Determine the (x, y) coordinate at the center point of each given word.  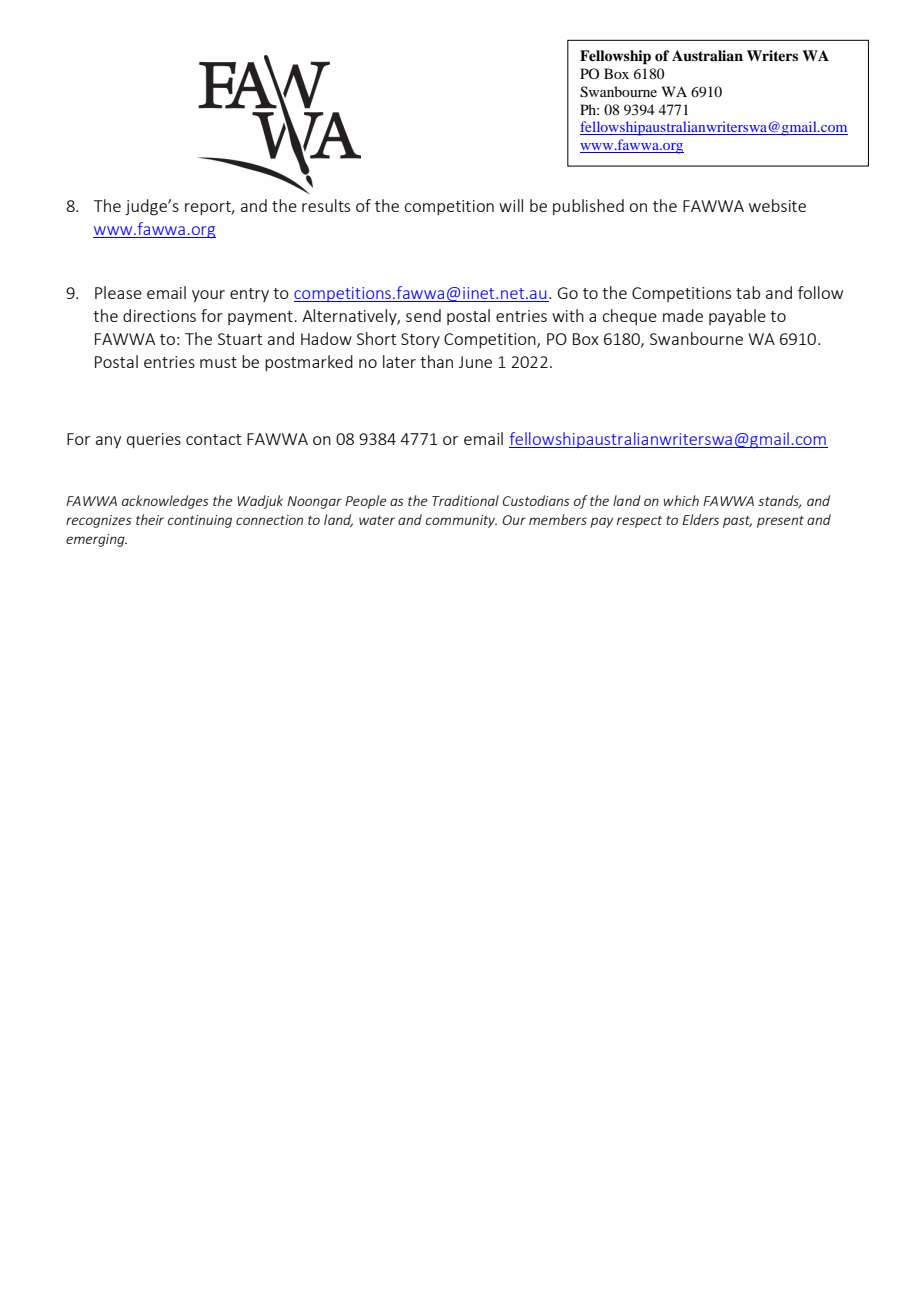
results (326, 205)
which (681, 500)
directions (159, 315)
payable (737, 317)
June (475, 362)
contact (213, 439)
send (423, 315)
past (737, 522)
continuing (200, 521)
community (461, 521)
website (777, 205)
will (511, 205)
